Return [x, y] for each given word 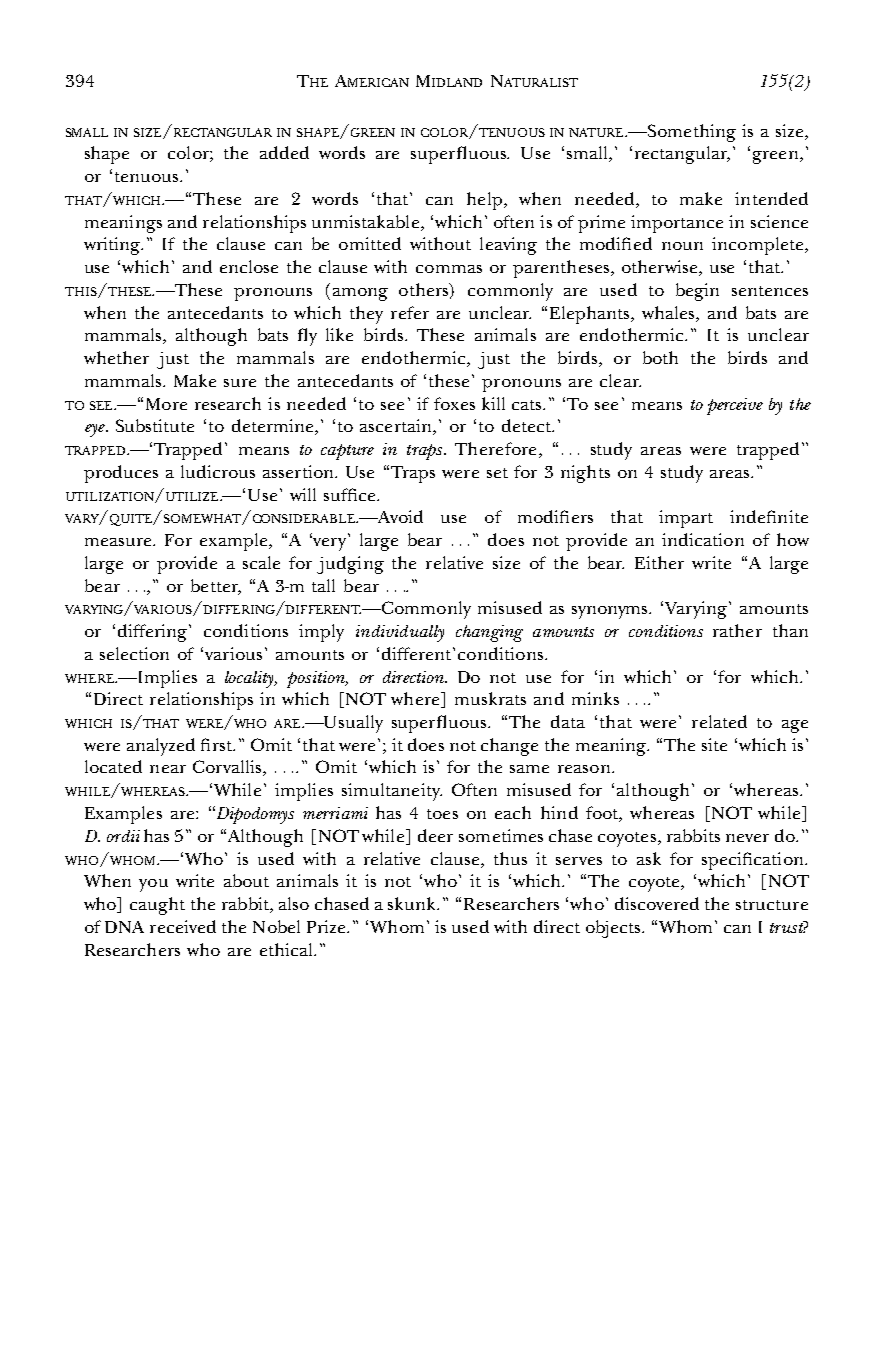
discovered [657, 903]
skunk [413, 903]
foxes [454, 403]
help [486, 201]
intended [771, 198]
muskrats [490, 698]
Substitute [155, 425]
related [719, 721]
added [284, 152]
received [183, 926]
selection [134, 653]
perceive [735, 406]
